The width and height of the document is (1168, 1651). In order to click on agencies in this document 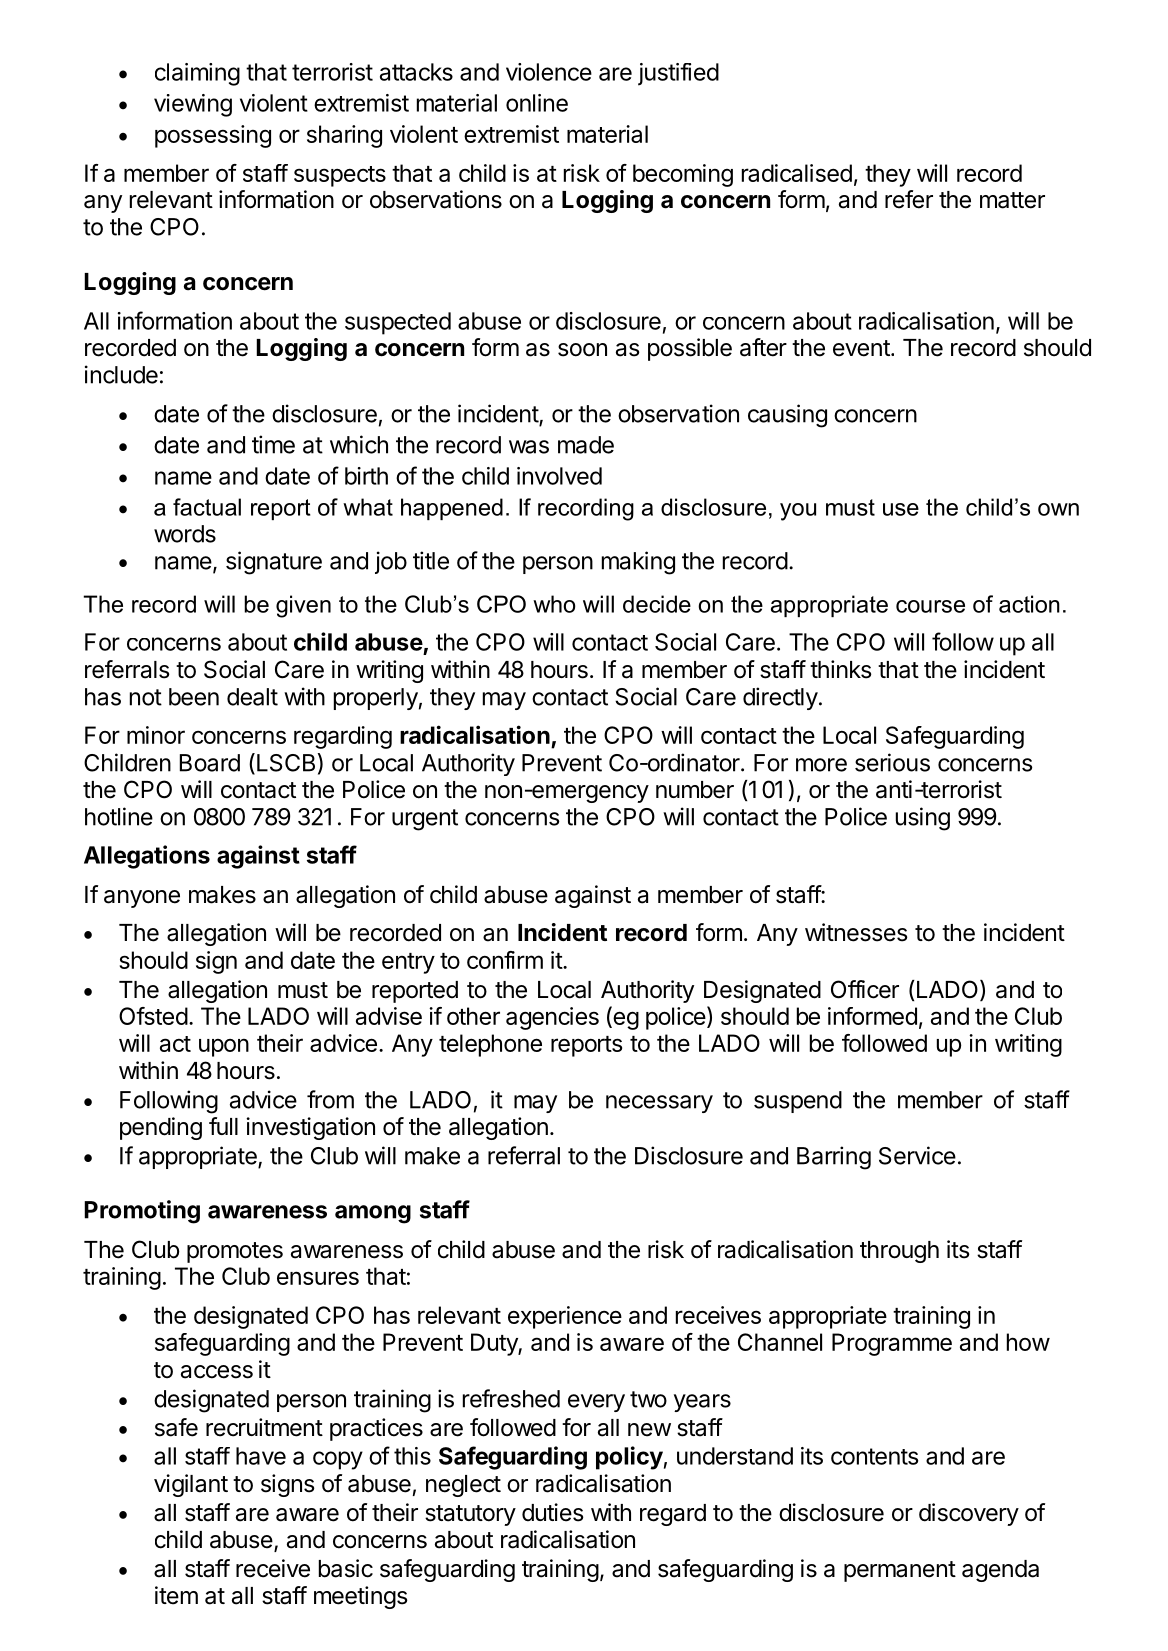, I will do `click(552, 1018)`.
